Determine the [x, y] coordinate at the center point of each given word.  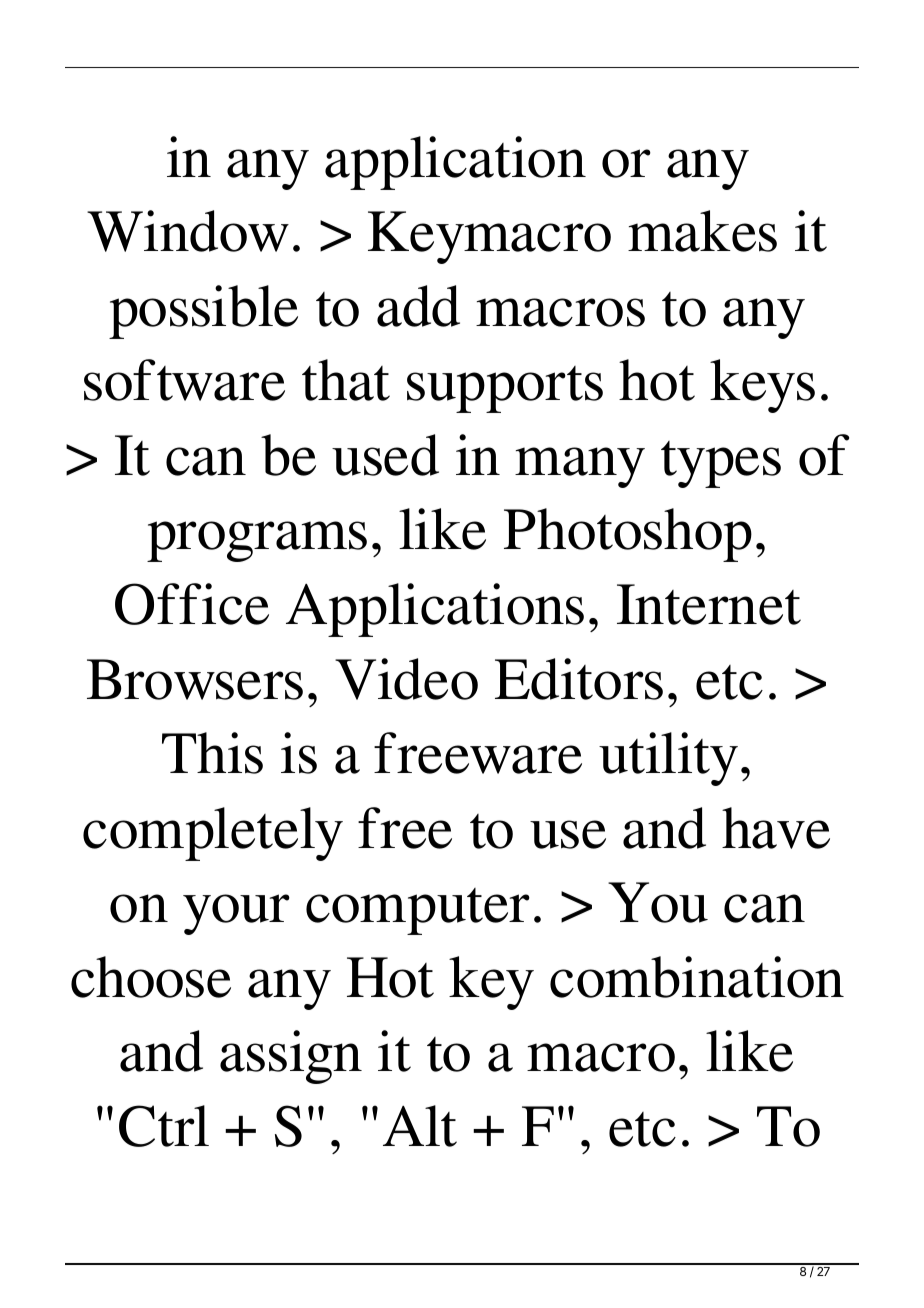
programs [257, 541]
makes [702, 231]
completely [213, 834]
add [418, 306]
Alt [420, 1126]
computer [418, 911]
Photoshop [628, 535]
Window [188, 231]
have [776, 828]
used [385, 455]
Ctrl [164, 1126]
